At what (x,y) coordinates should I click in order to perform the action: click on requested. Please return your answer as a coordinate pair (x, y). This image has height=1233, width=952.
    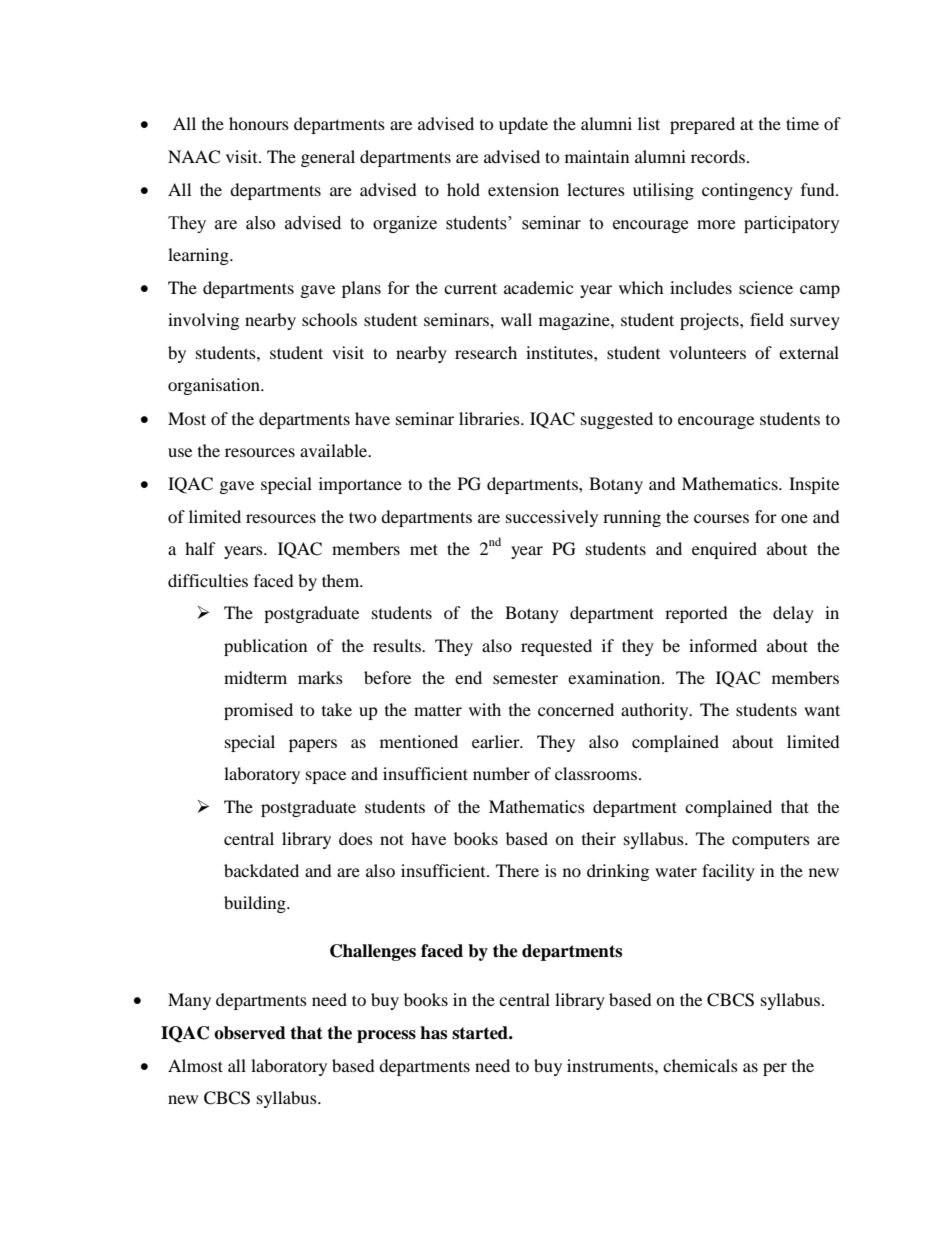
    Looking at the image, I should click on (556, 647).
